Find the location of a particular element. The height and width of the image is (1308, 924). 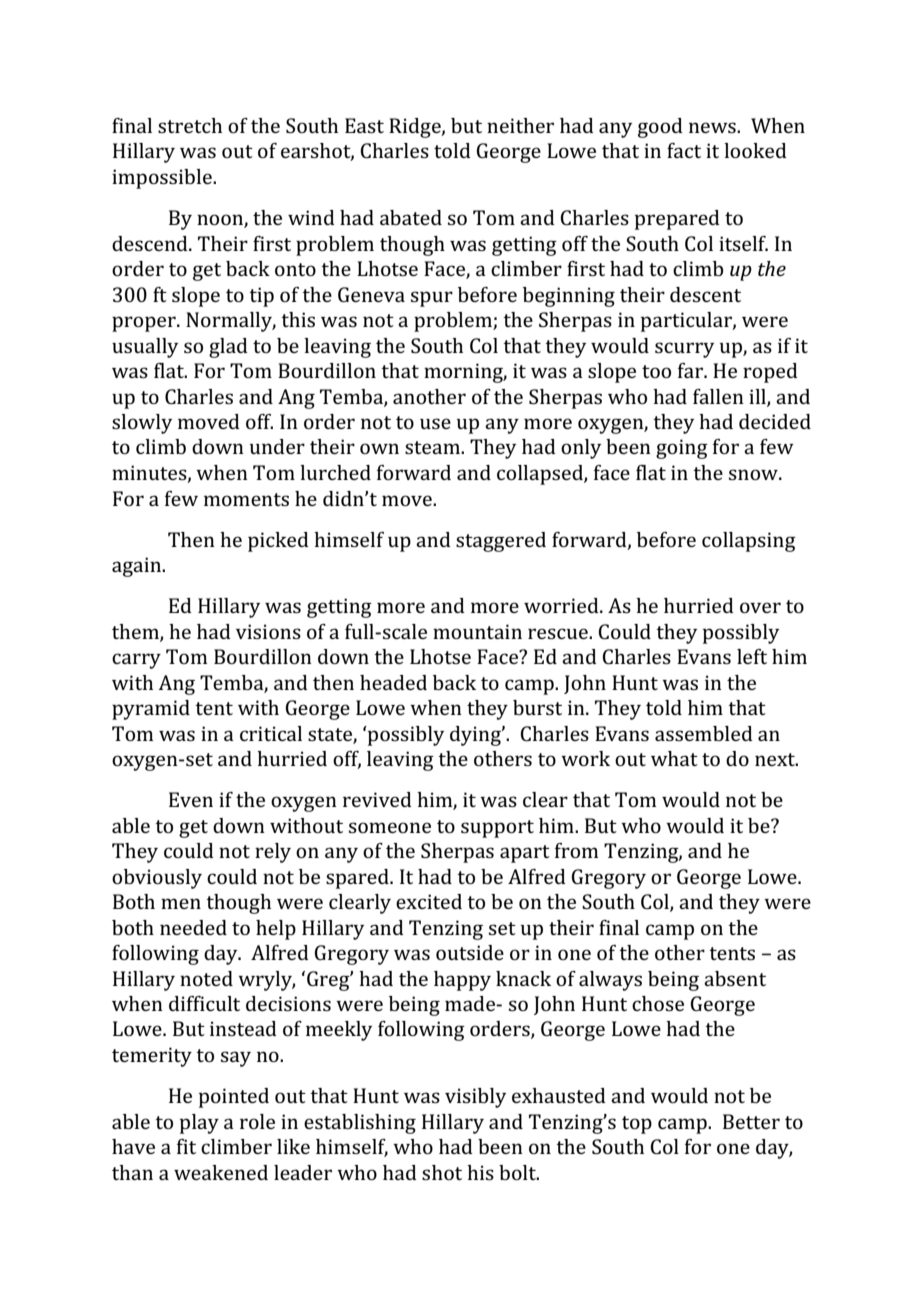

outside is located at coordinates (470, 952).
